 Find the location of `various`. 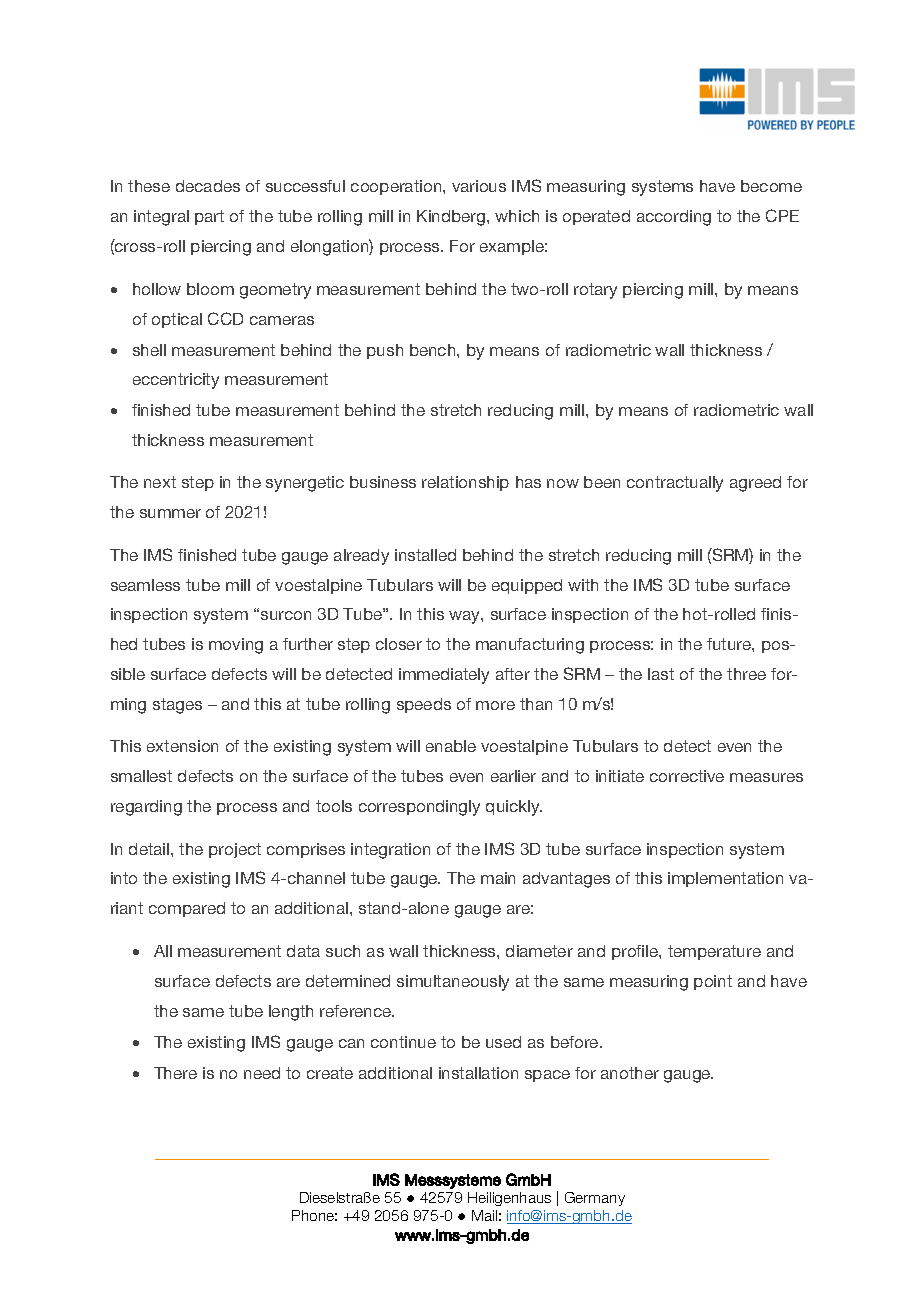

various is located at coordinates (479, 186).
